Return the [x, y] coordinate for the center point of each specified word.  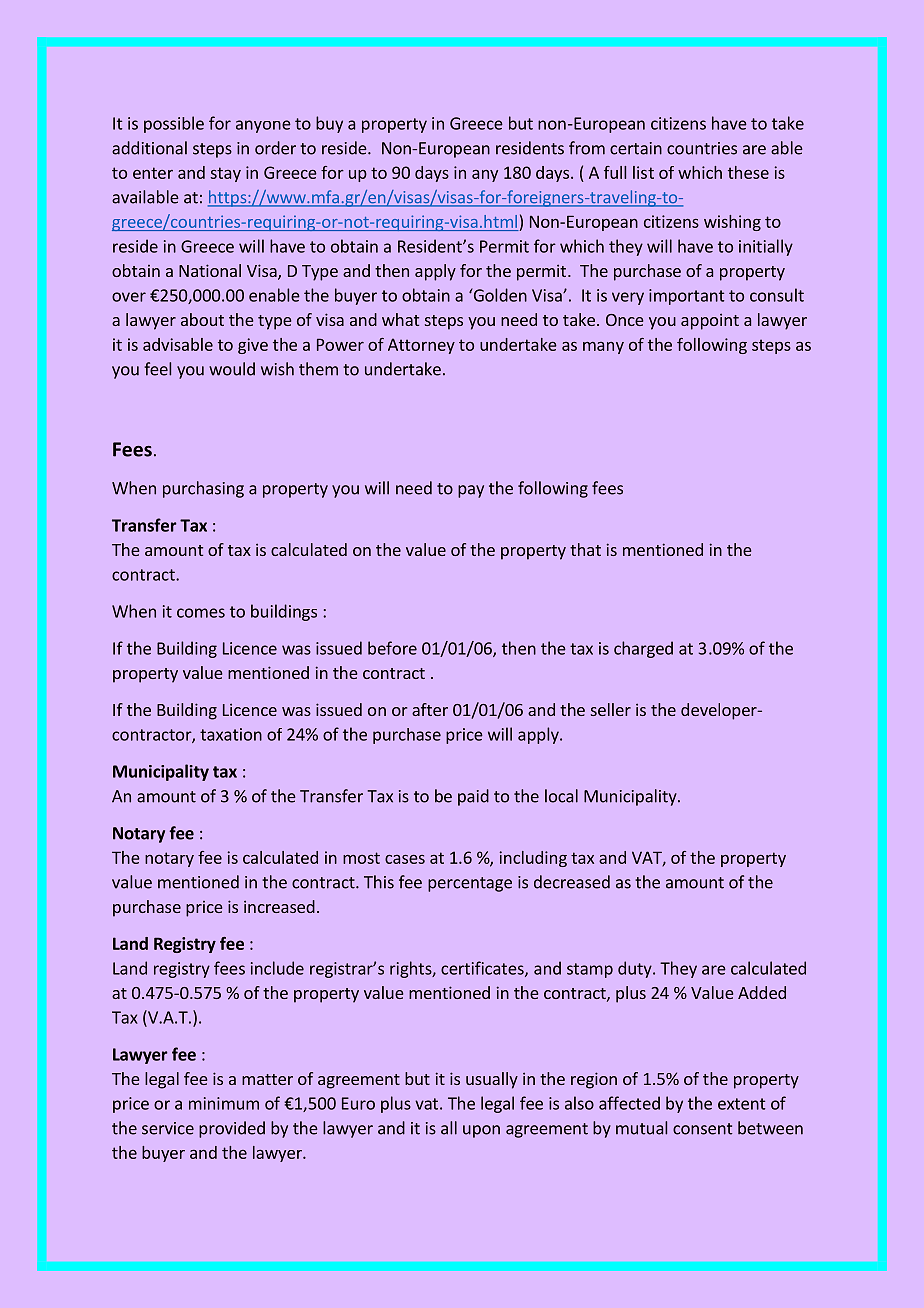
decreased [572, 882]
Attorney [421, 346]
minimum [224, 1103]
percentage [470, 884]
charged [643, 649]
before [392, 648]
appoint [710, 321]
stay [225, 174]
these [748, 172]
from [587, 148]
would [232, 369]
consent [703, 1129]
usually [492, 1080]
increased [279, 906]
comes [201, 613]
